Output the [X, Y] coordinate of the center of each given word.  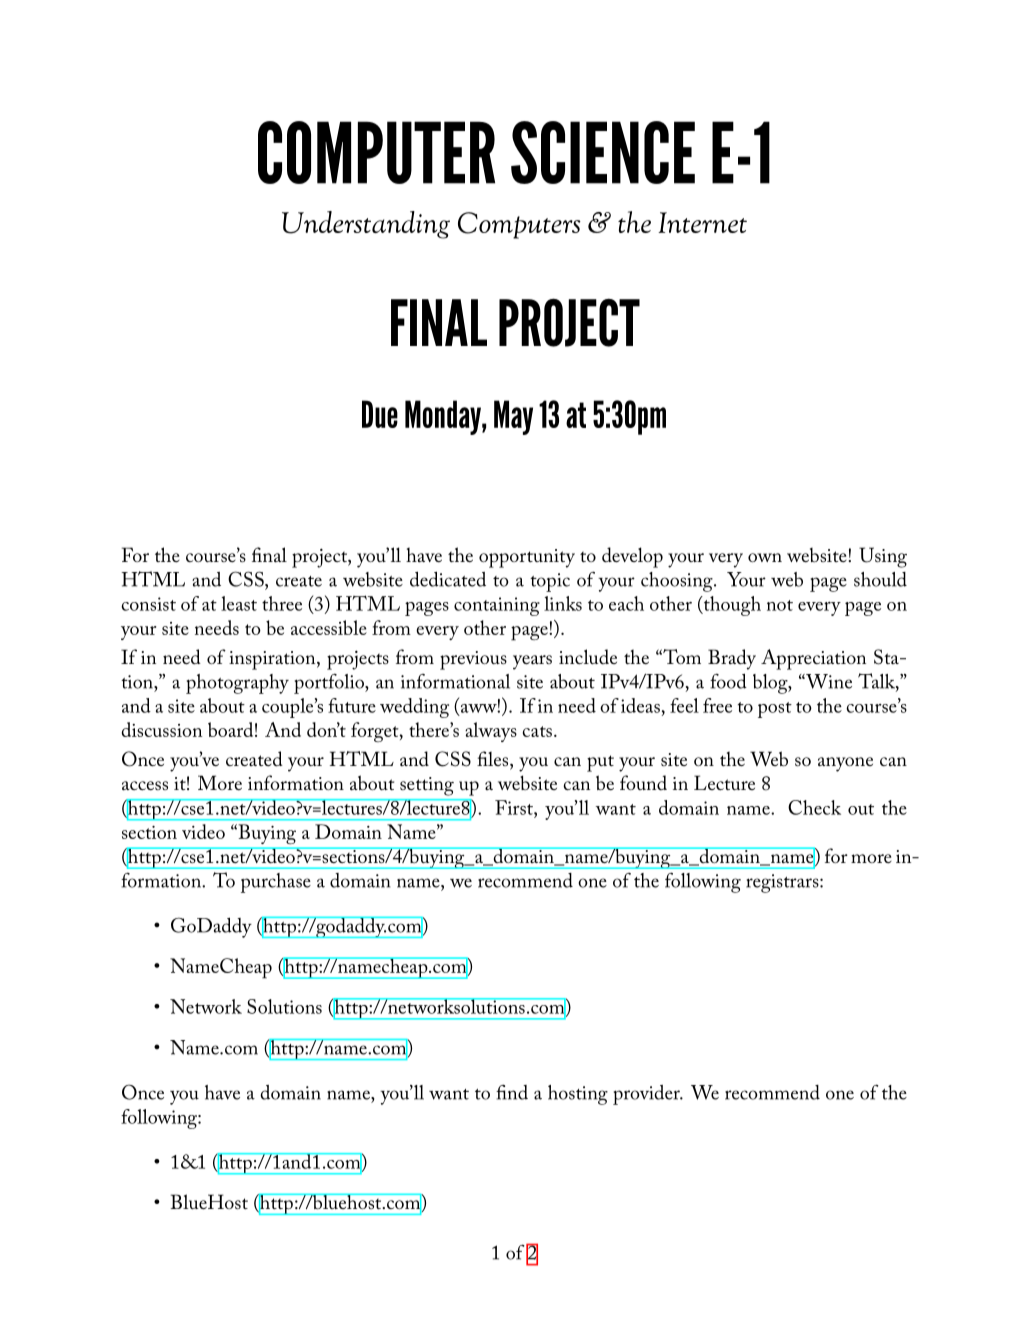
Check [814, 807]
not [780, 605]
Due [380, 414]
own [765, 557]
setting [427, 786]
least [239, 603]
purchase [276, 883]
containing [497, 606]
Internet [702, 222]
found [643, 782]
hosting [578, 1095]
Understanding [366, 225]
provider [647, 1095]
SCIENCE [603, 152]
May [513, 417]
